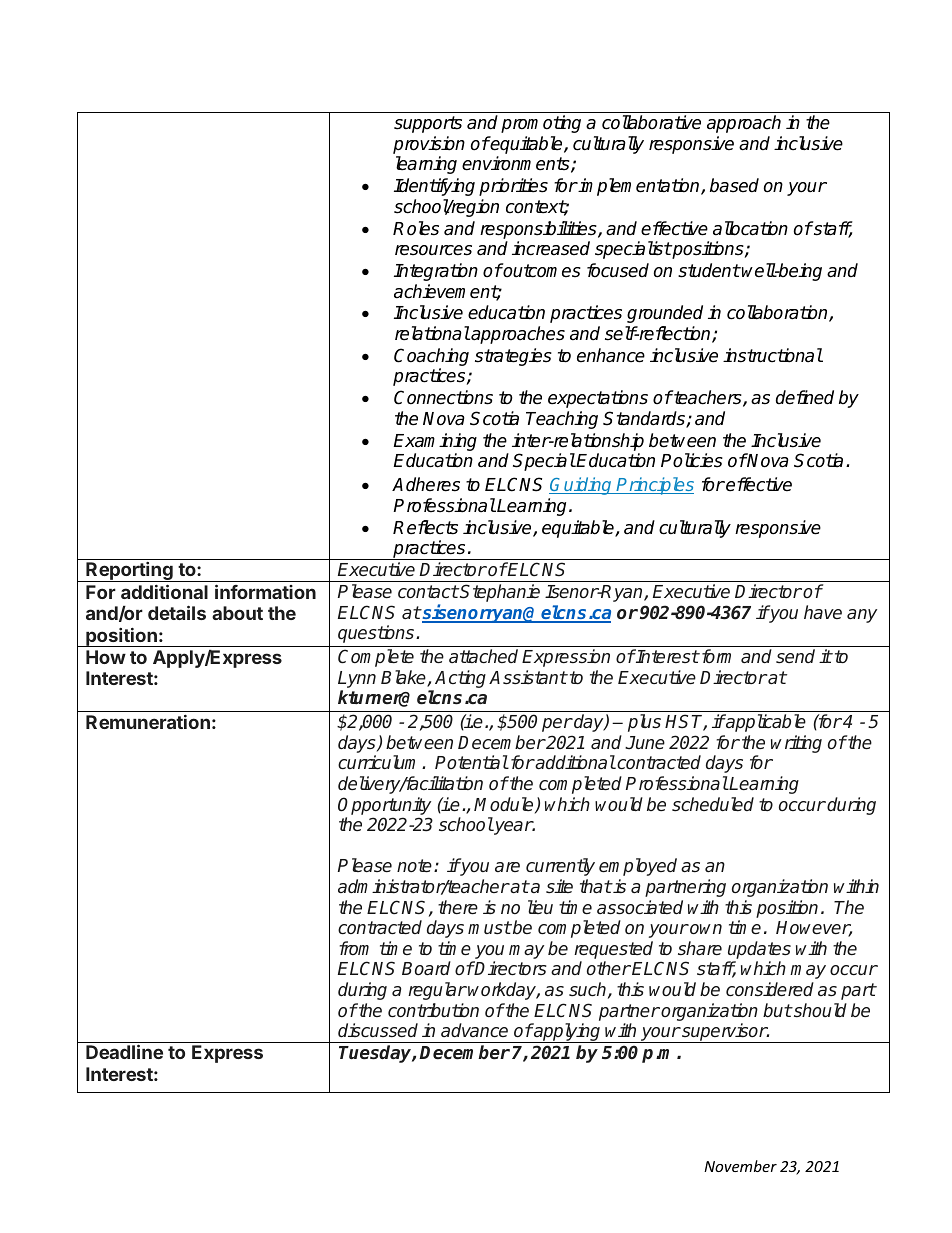  What do you see at coordinates (740, 1166) in the screenshot?
I see `November` at bounding box center [740, 1166].
